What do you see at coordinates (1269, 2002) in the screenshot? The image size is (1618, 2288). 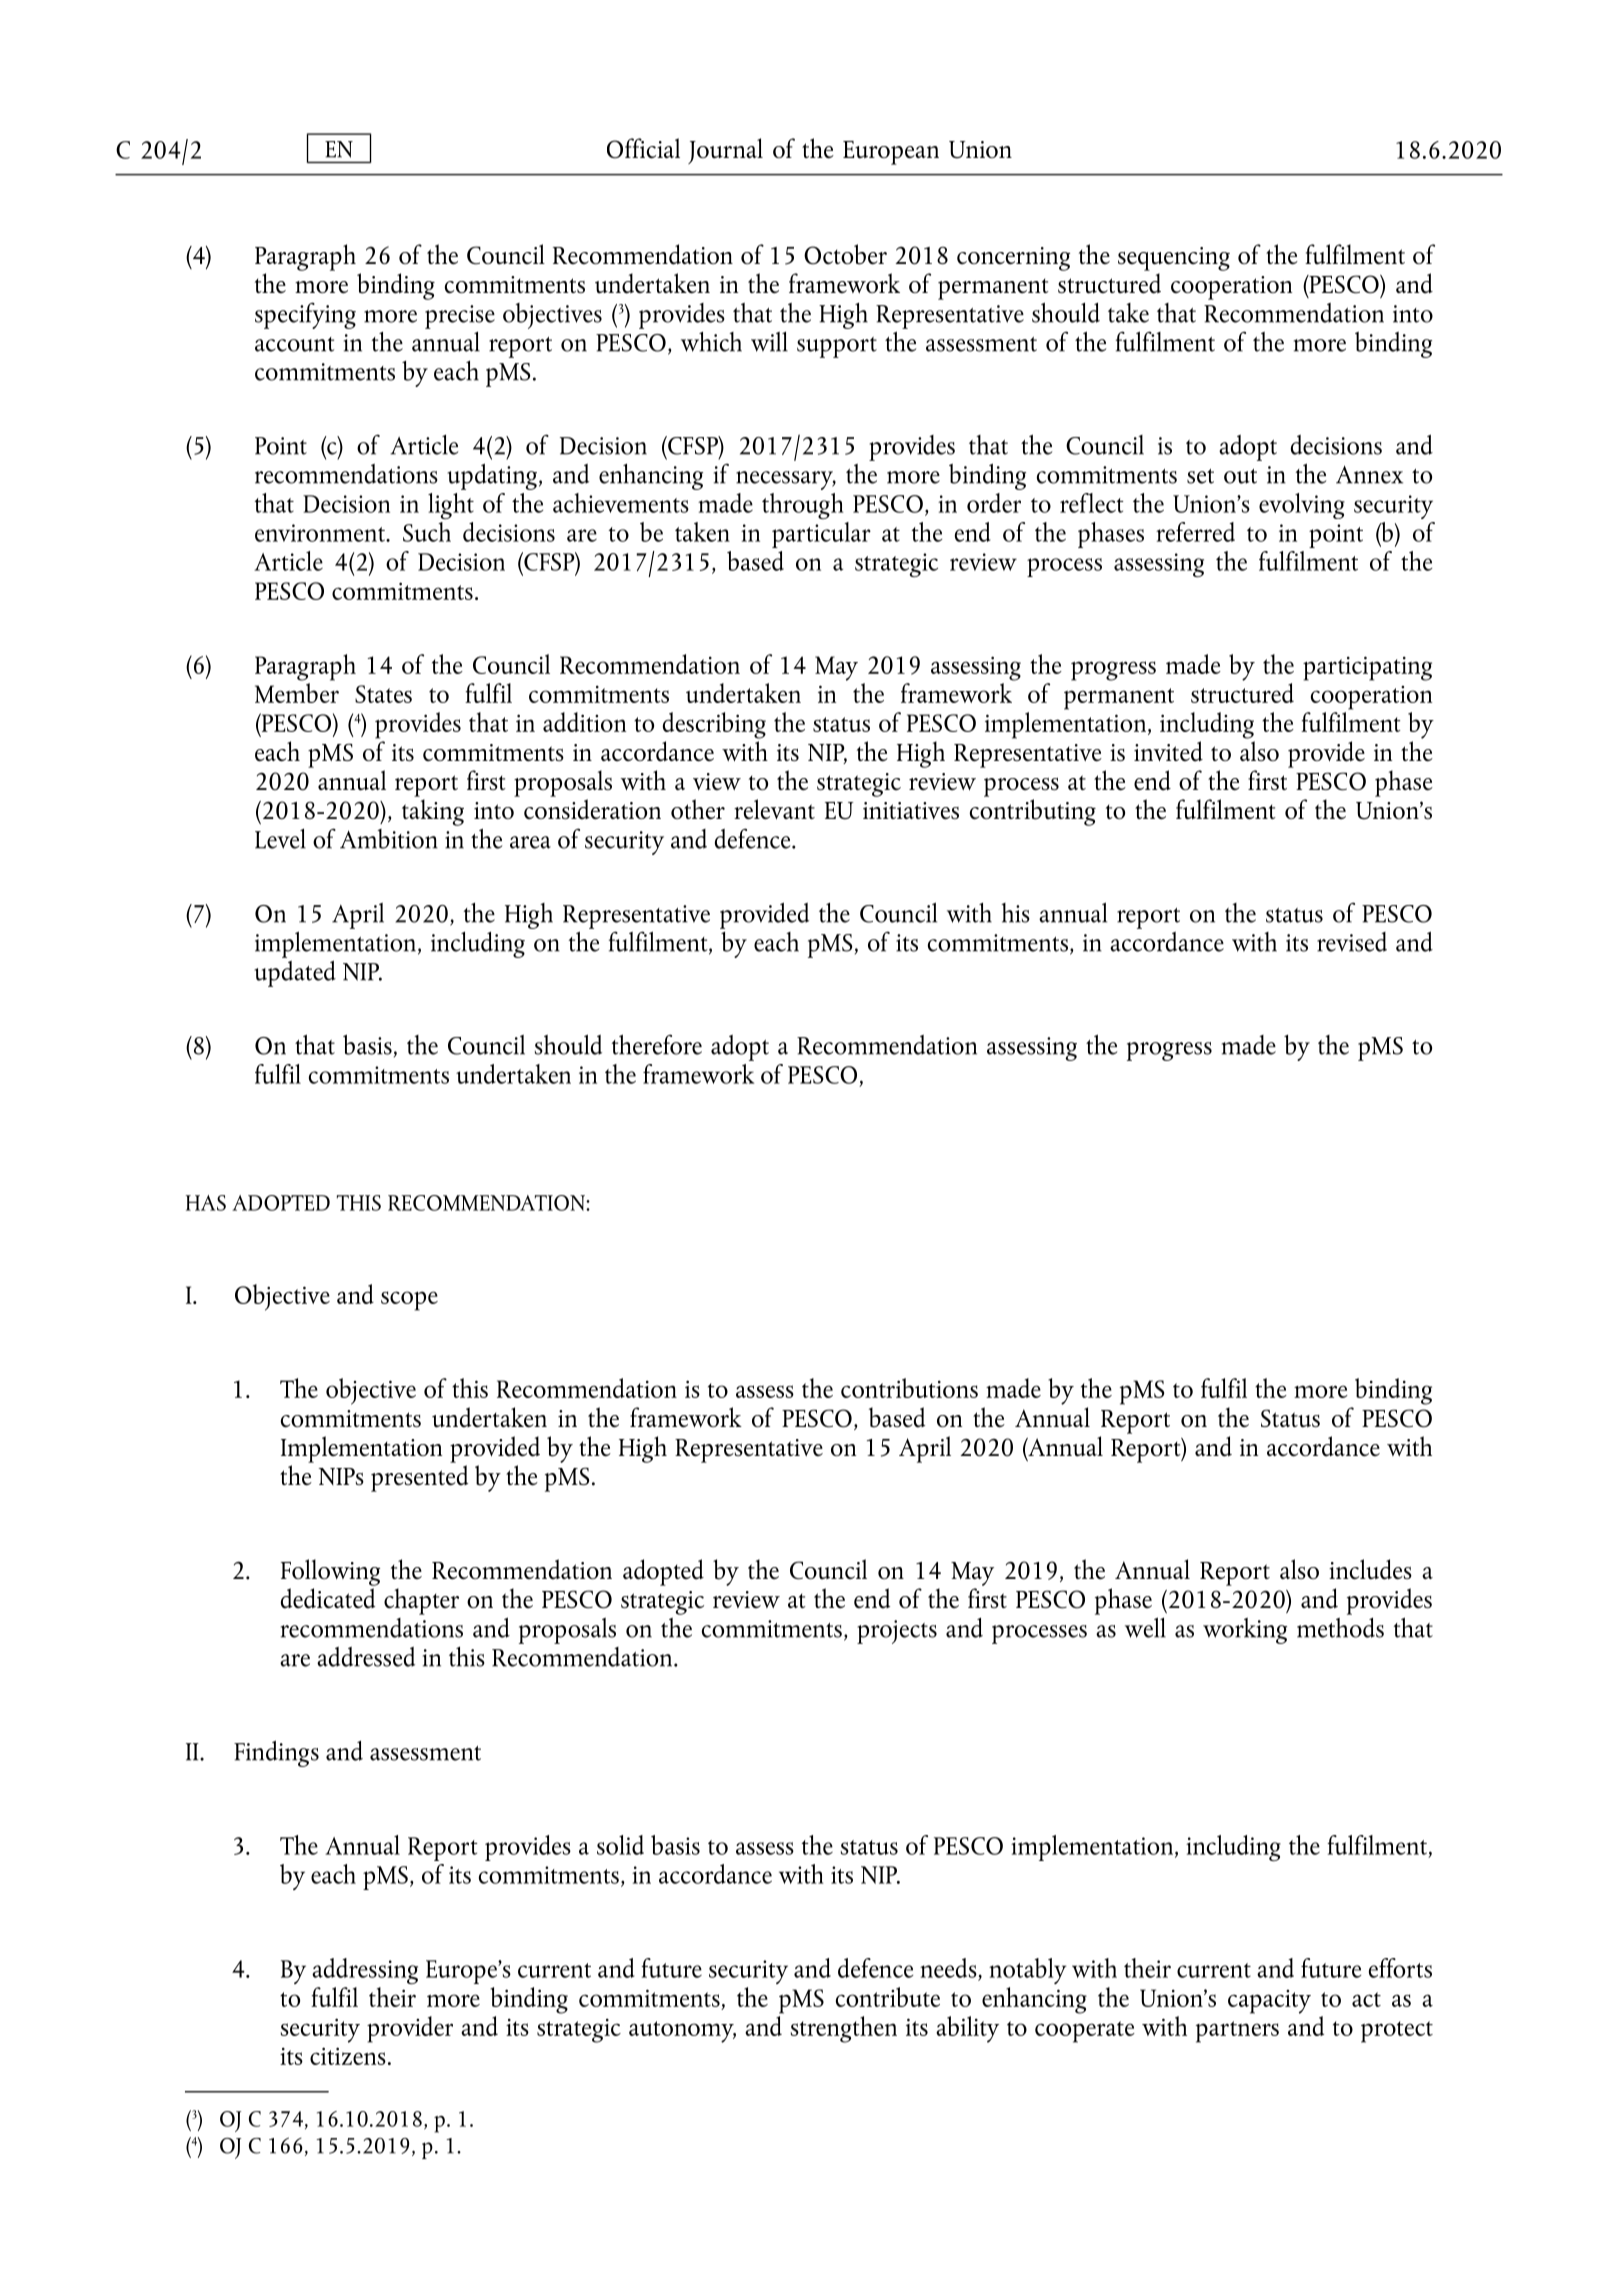 I see `capacity` at bounding box center [1269, 2002].
